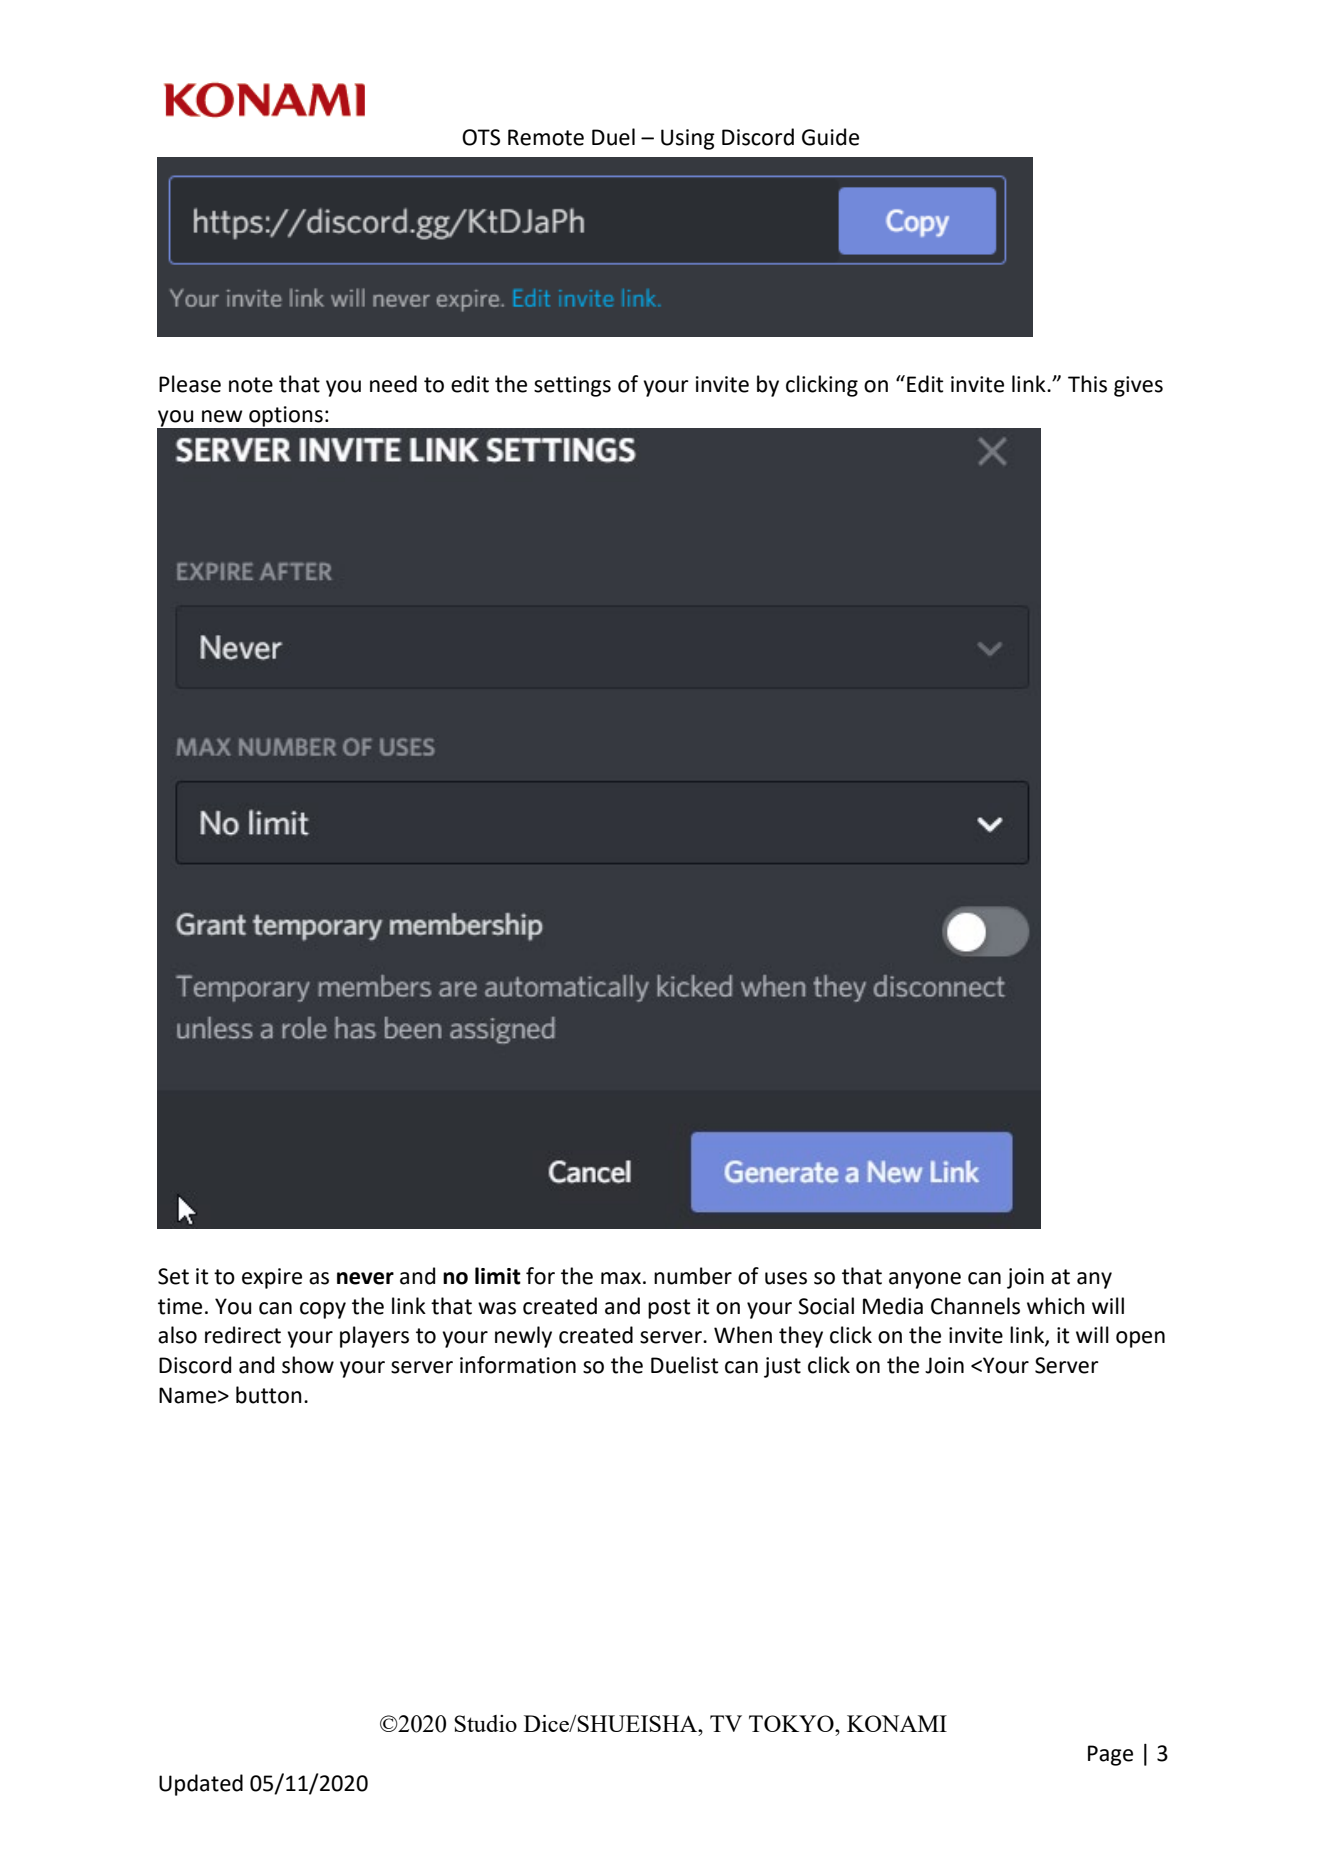 The image size is (1327, 1876). What do you see at coordinates (272, 1278) in the image?
I see `expire` at bounding box center [272, 1278].
